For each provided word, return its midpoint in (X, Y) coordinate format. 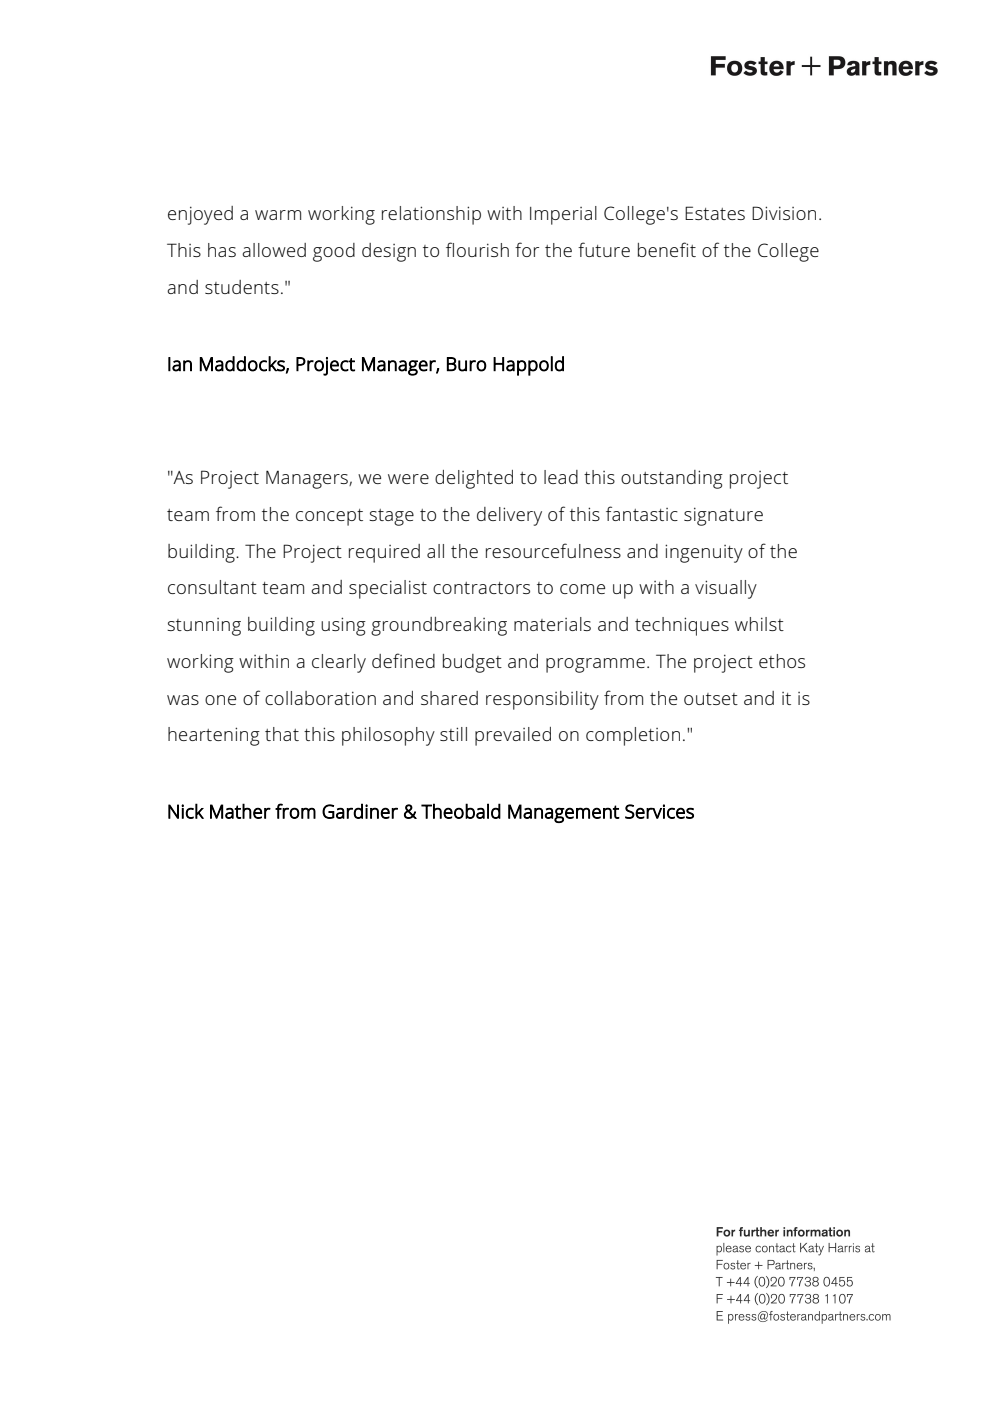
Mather (240, 811)
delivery (509, 516)
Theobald (461, 811)
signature (723, 516)
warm (278, 215)
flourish (477, 249)
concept (329, 517)
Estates (715, 213)
